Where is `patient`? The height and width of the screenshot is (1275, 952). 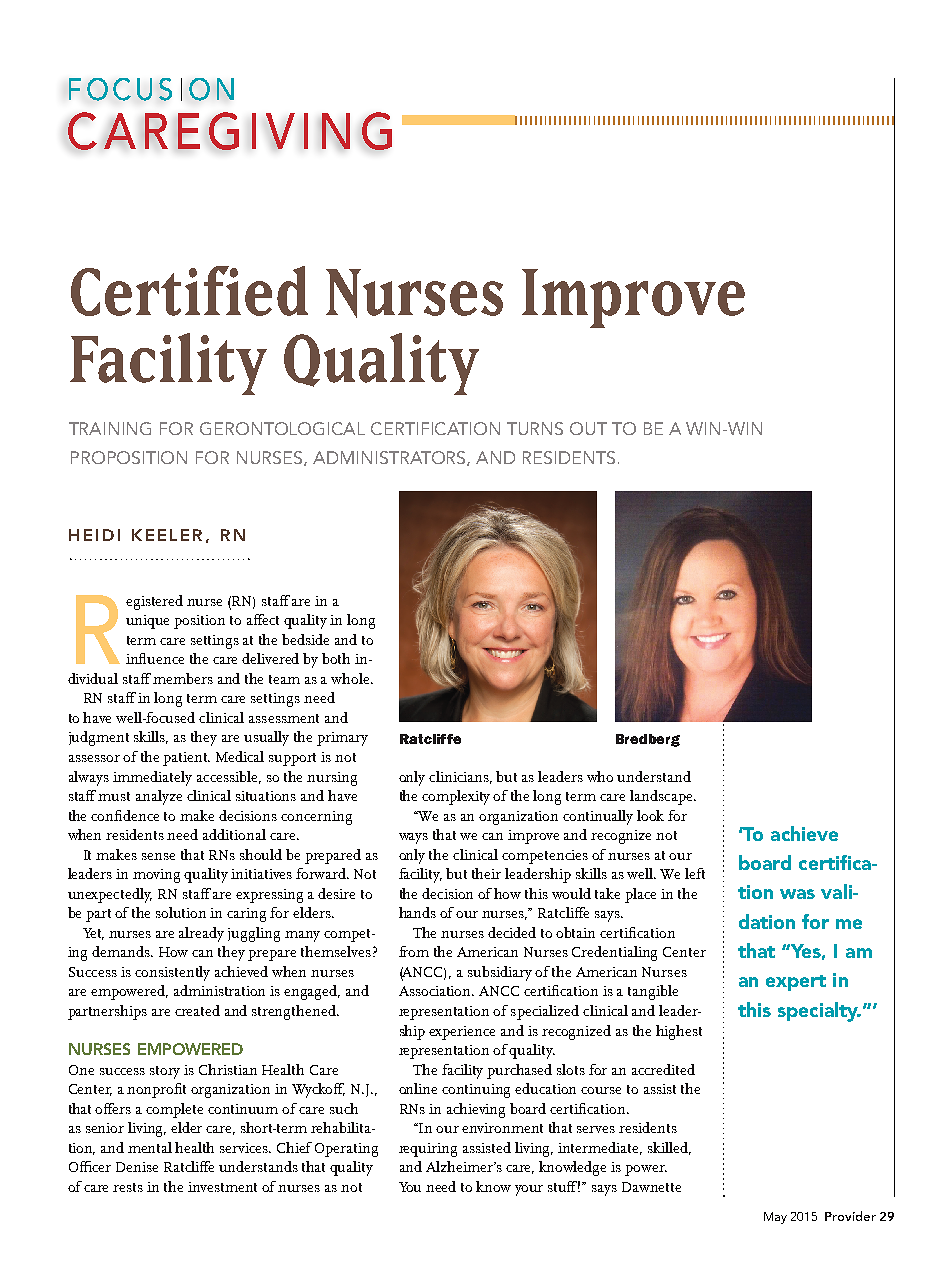 patient is located at coordinates (186, 759).
